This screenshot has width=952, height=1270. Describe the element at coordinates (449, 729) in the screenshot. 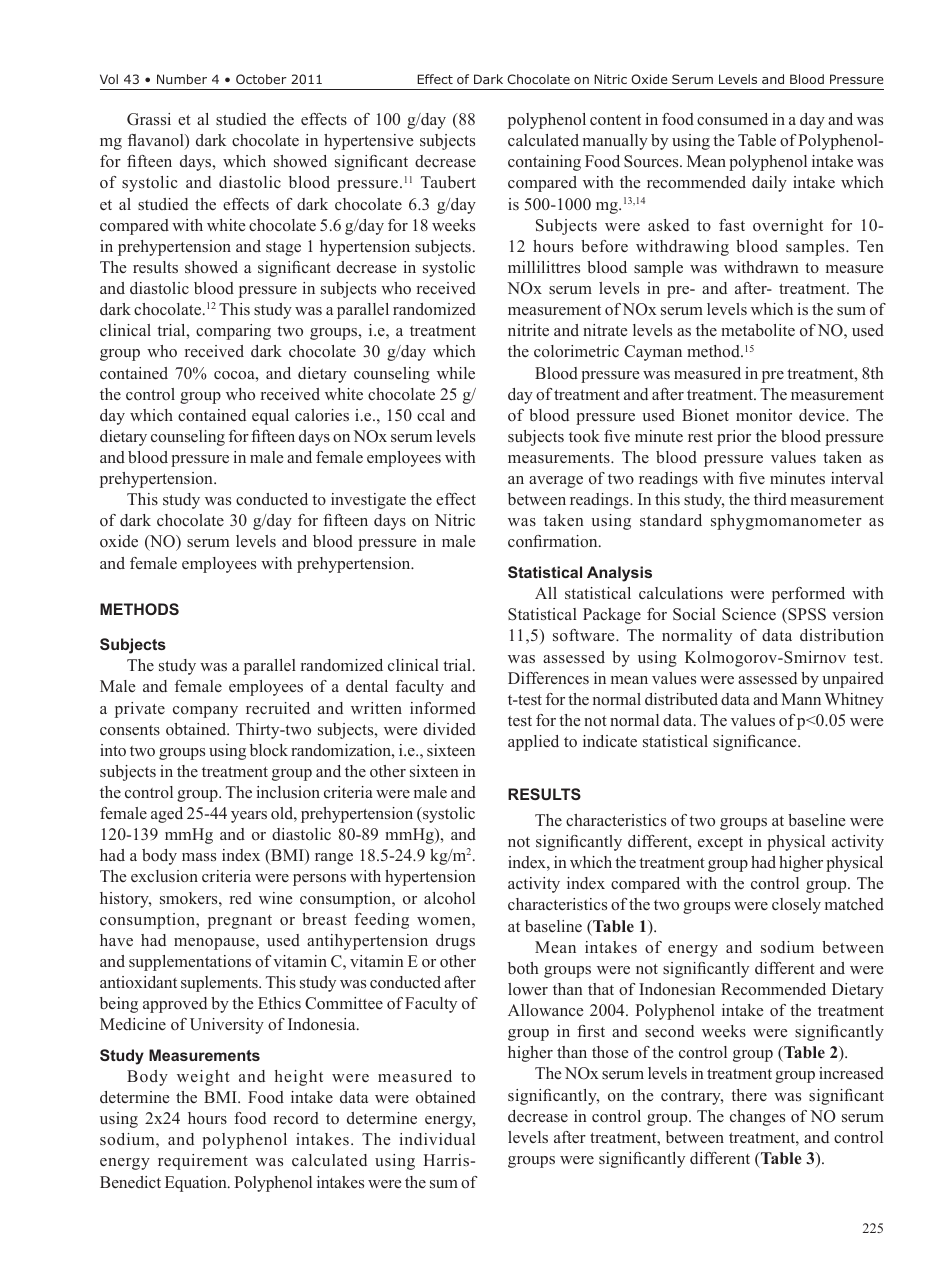

I see `divided` at that location.
